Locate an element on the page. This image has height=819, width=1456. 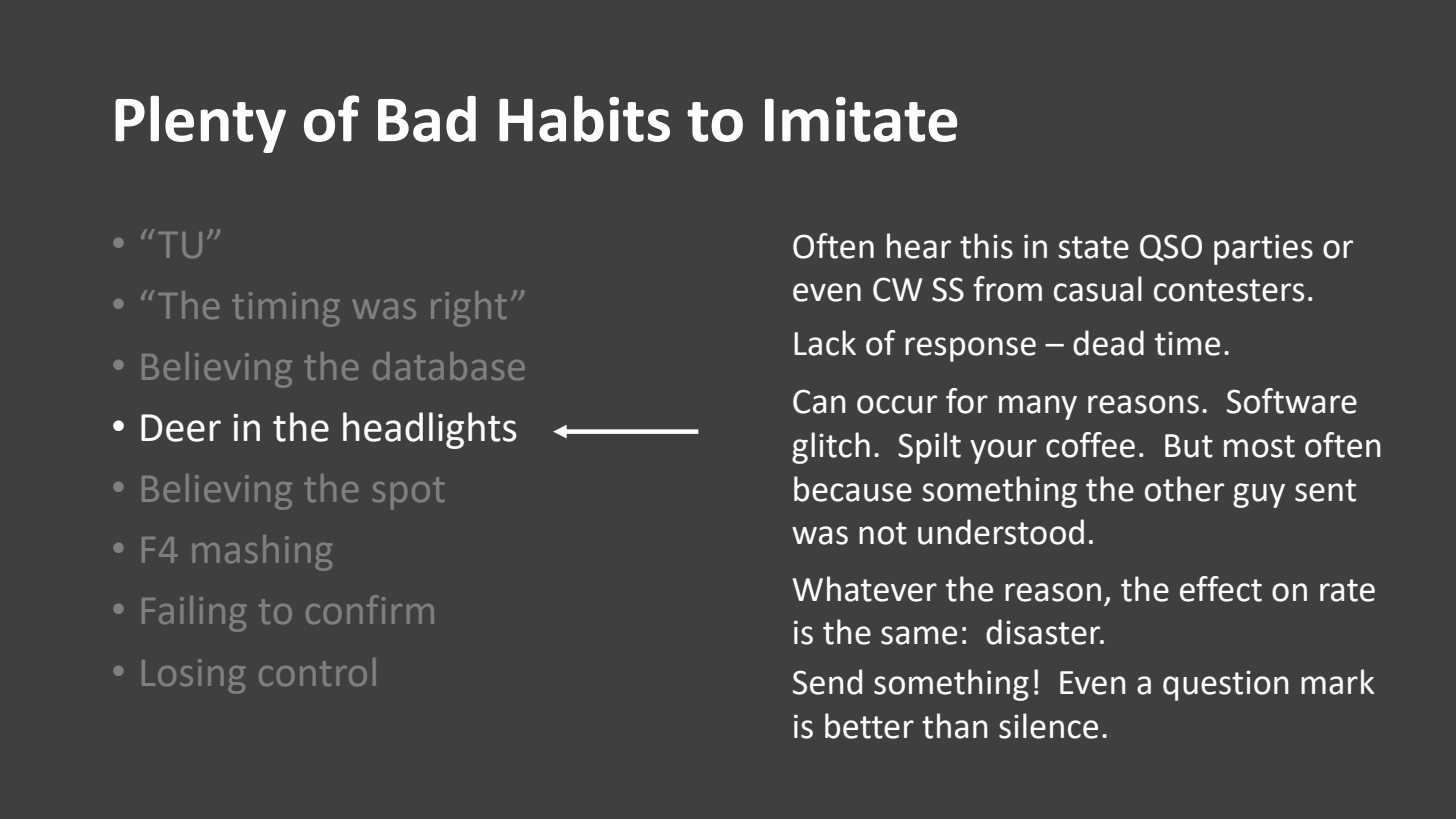
Imitate is located at coordinates (861, 119).
